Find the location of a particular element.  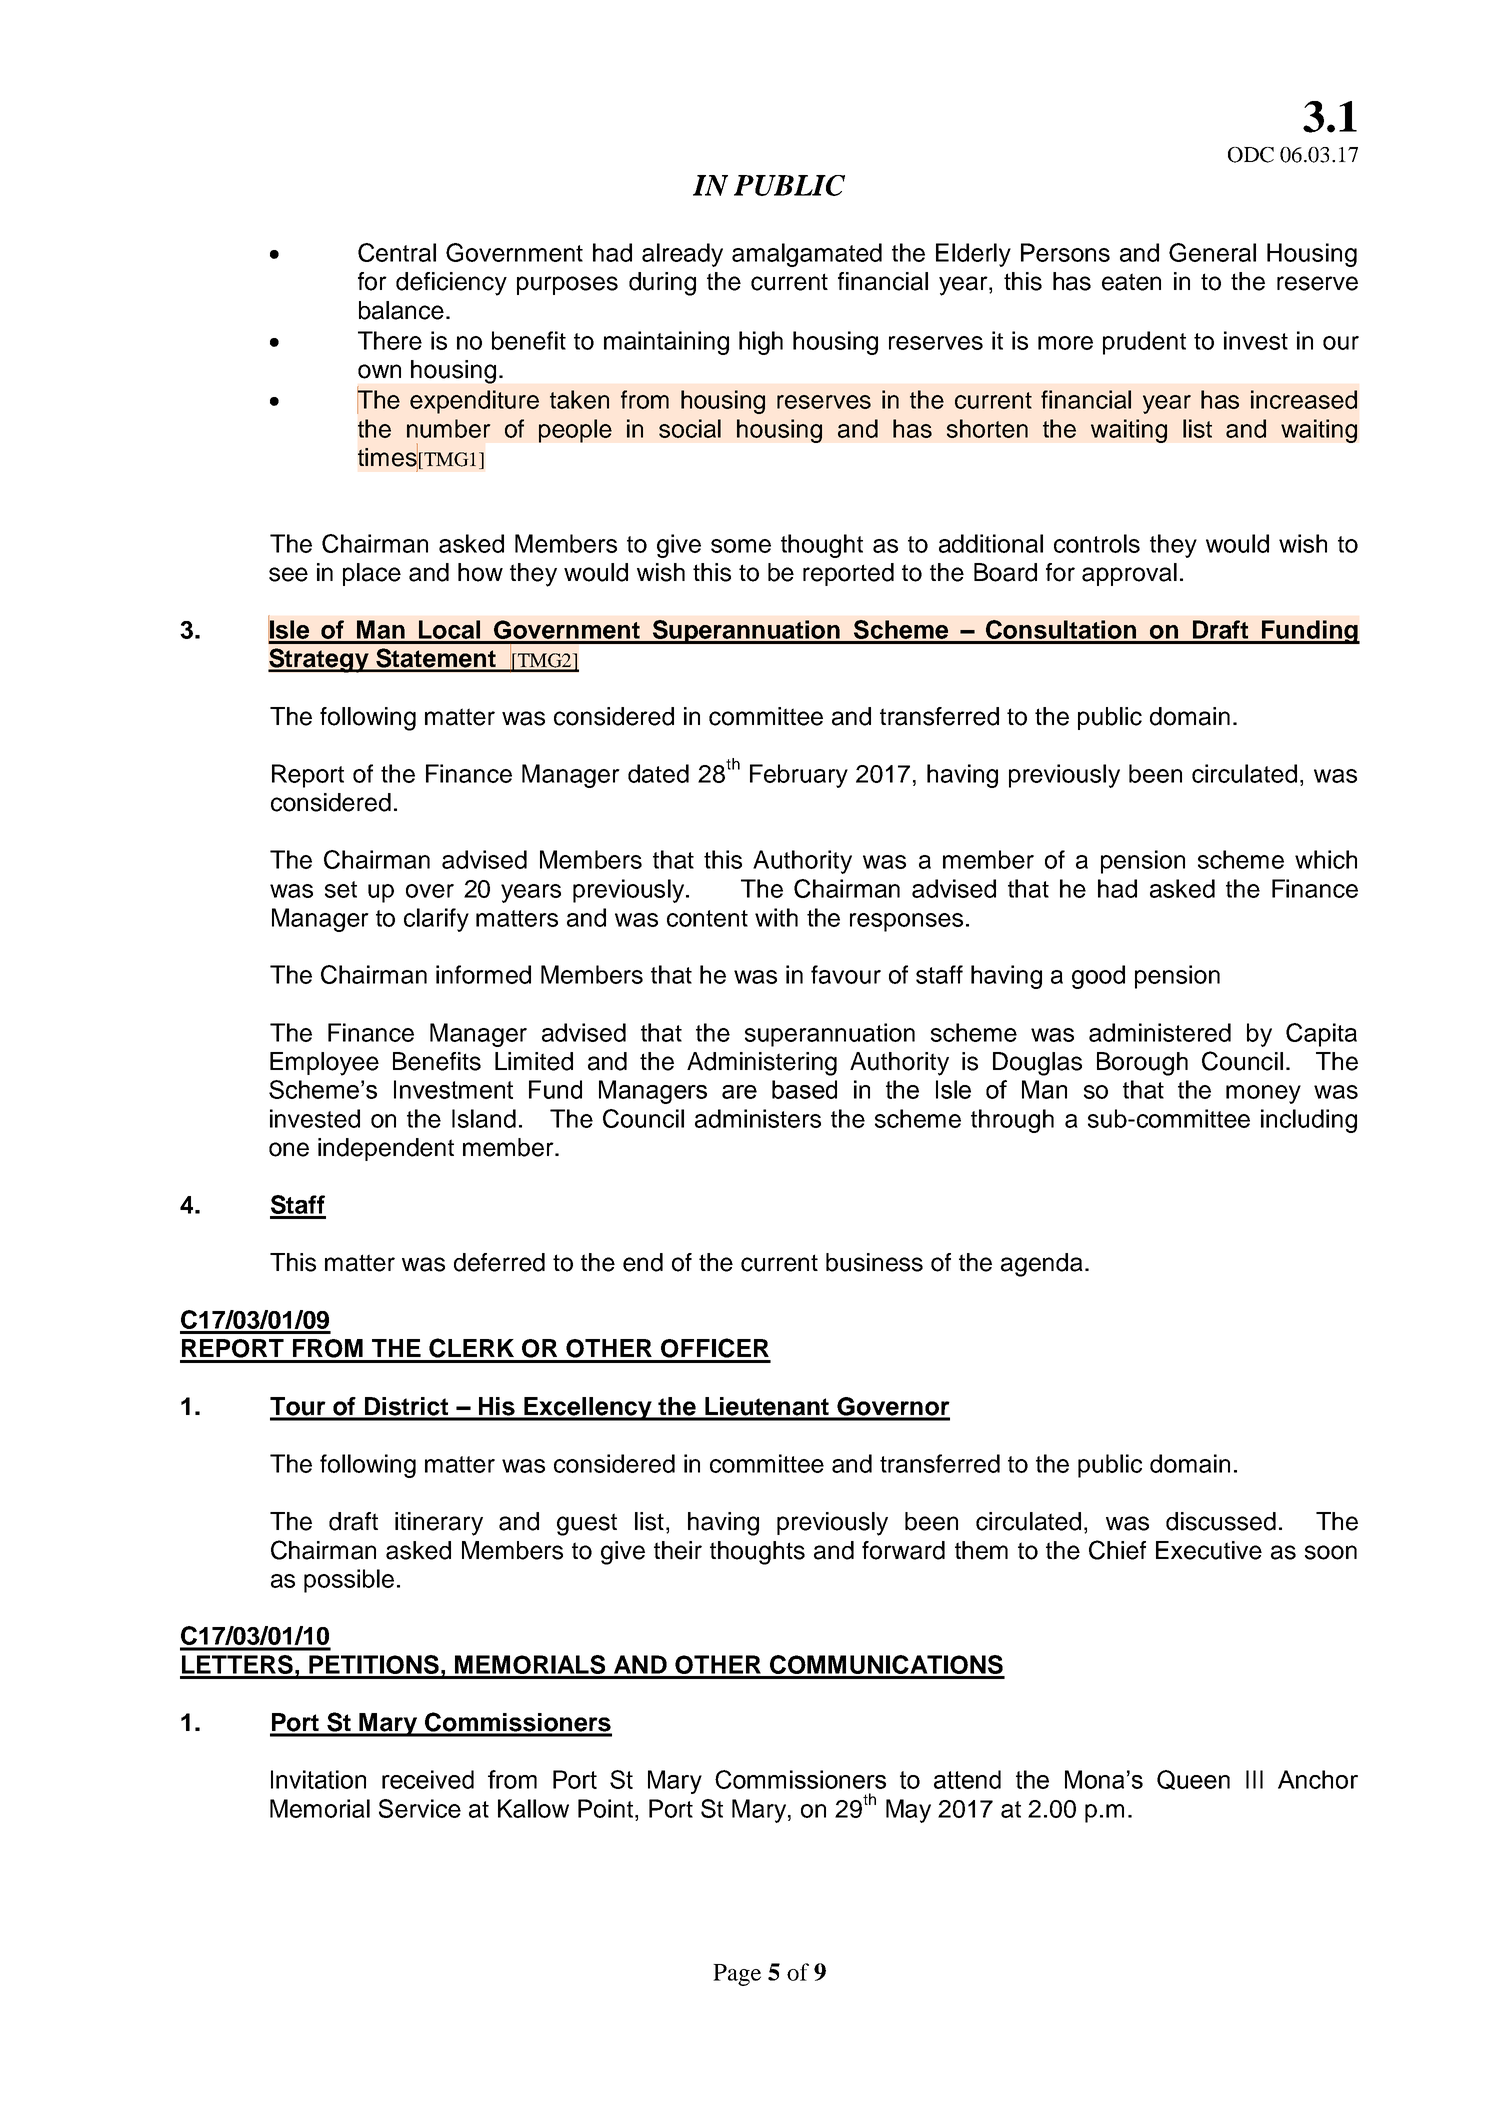

amalgamated is located at coordinates (807, 255).
